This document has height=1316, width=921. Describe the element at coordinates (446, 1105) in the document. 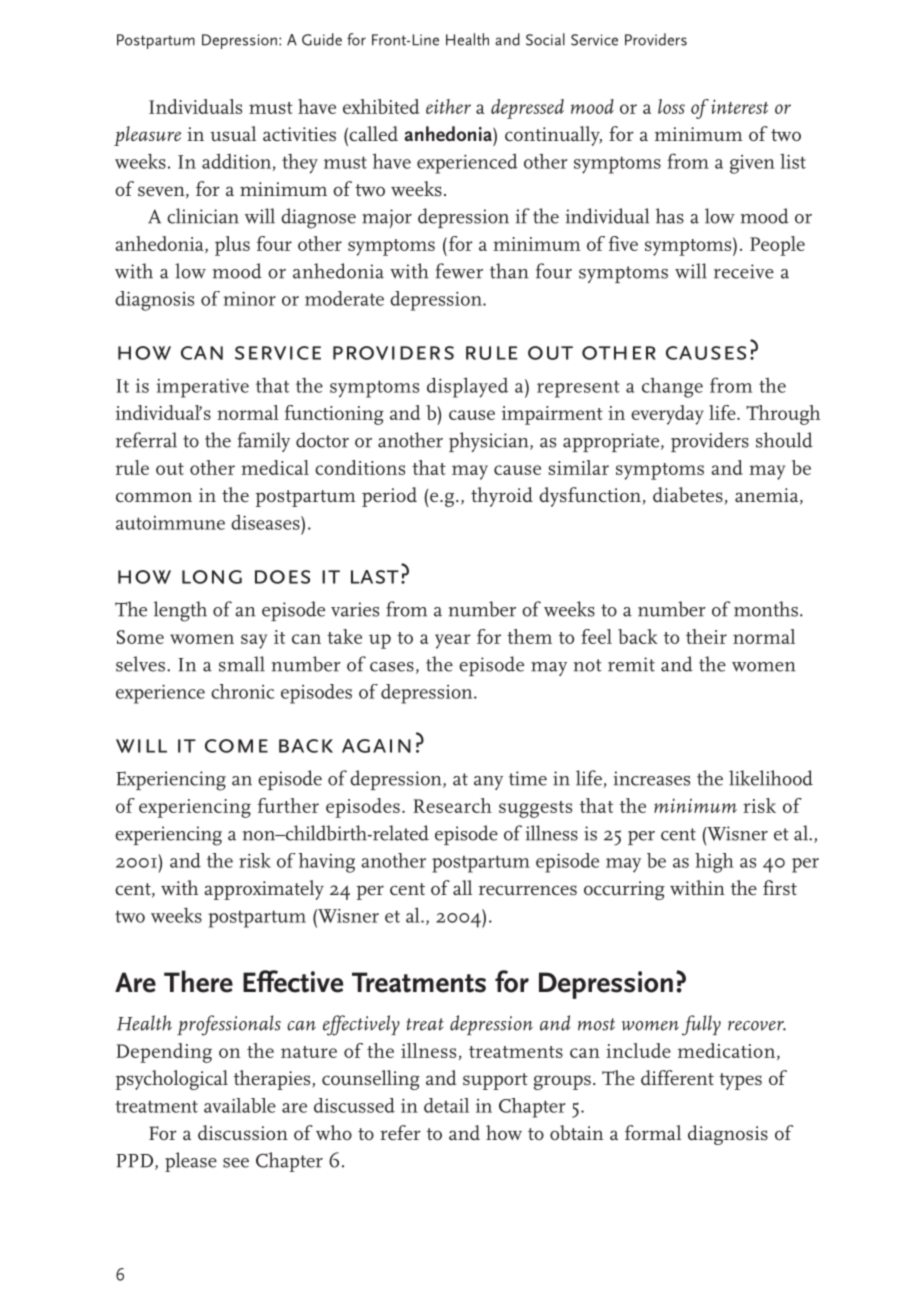

I see `detail` at that location.
